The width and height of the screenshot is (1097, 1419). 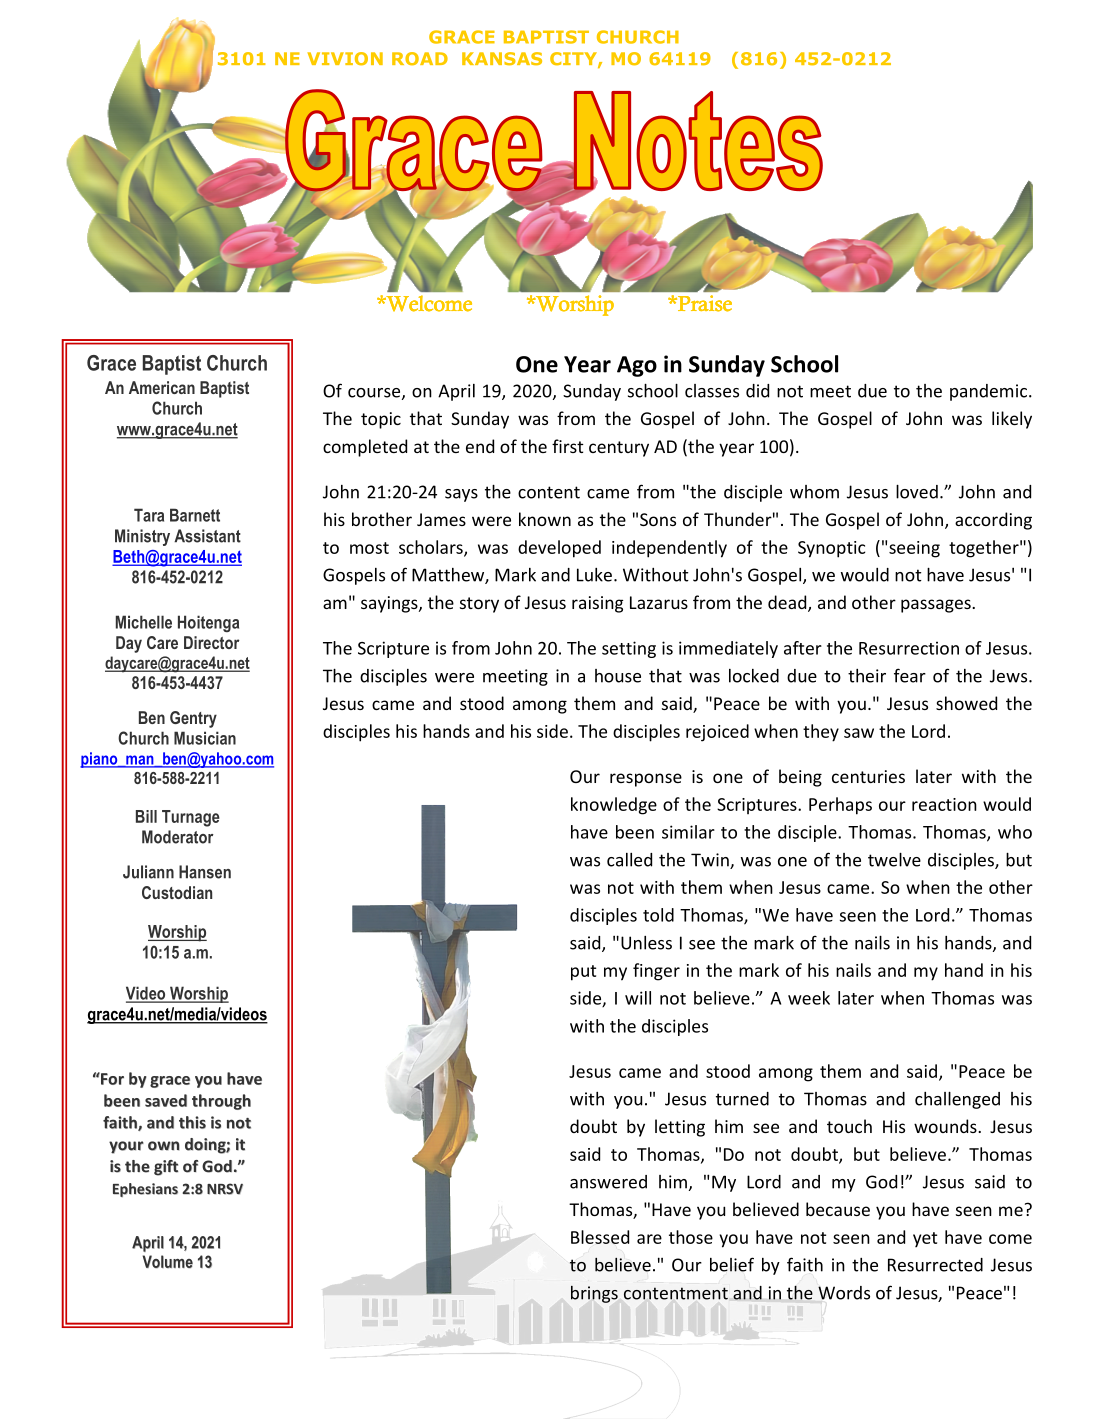 I want to click on American, so click(x=162, y=387).
